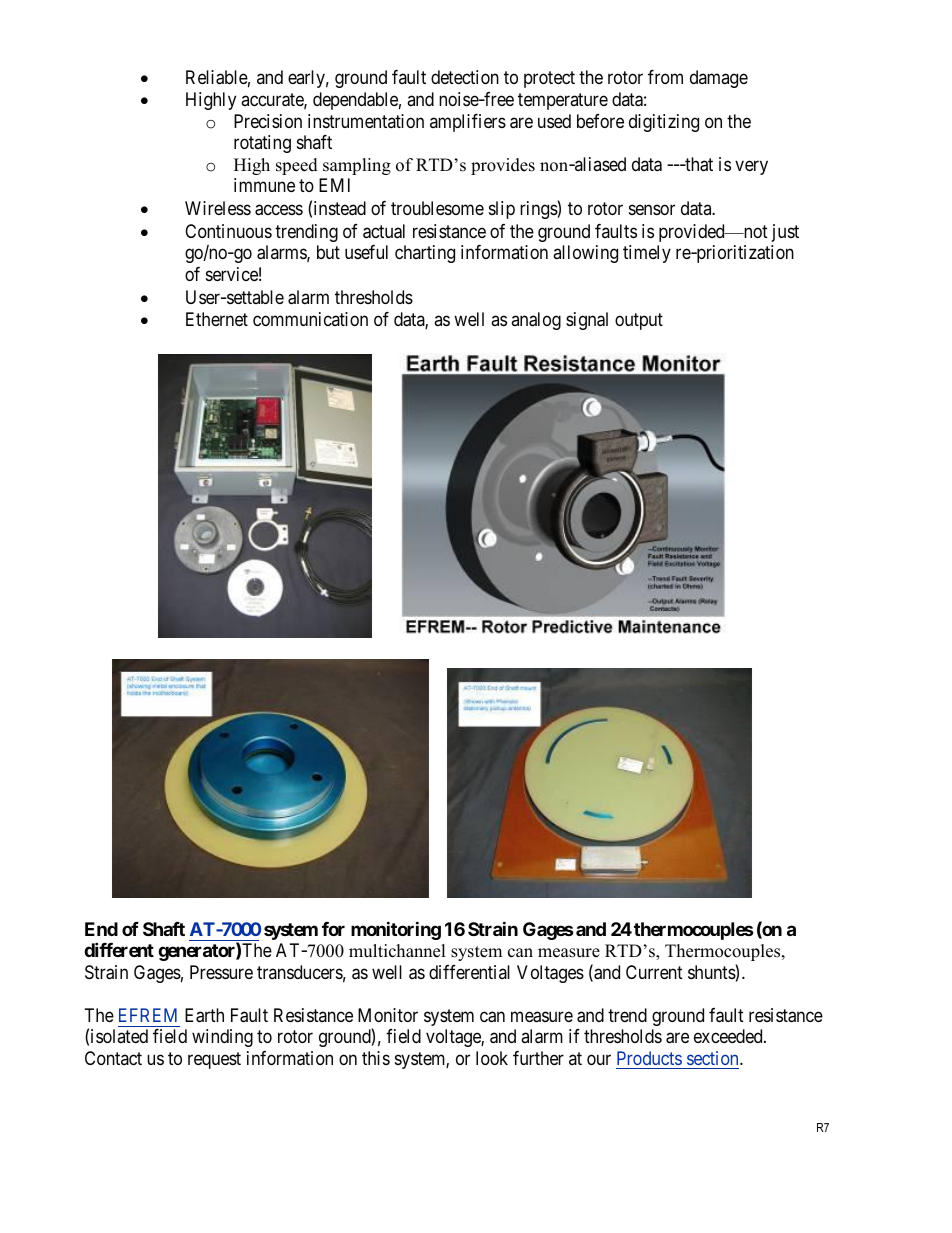  Describe the element at coordinates (268, 121) in the document. I see `Precision` at that location.
